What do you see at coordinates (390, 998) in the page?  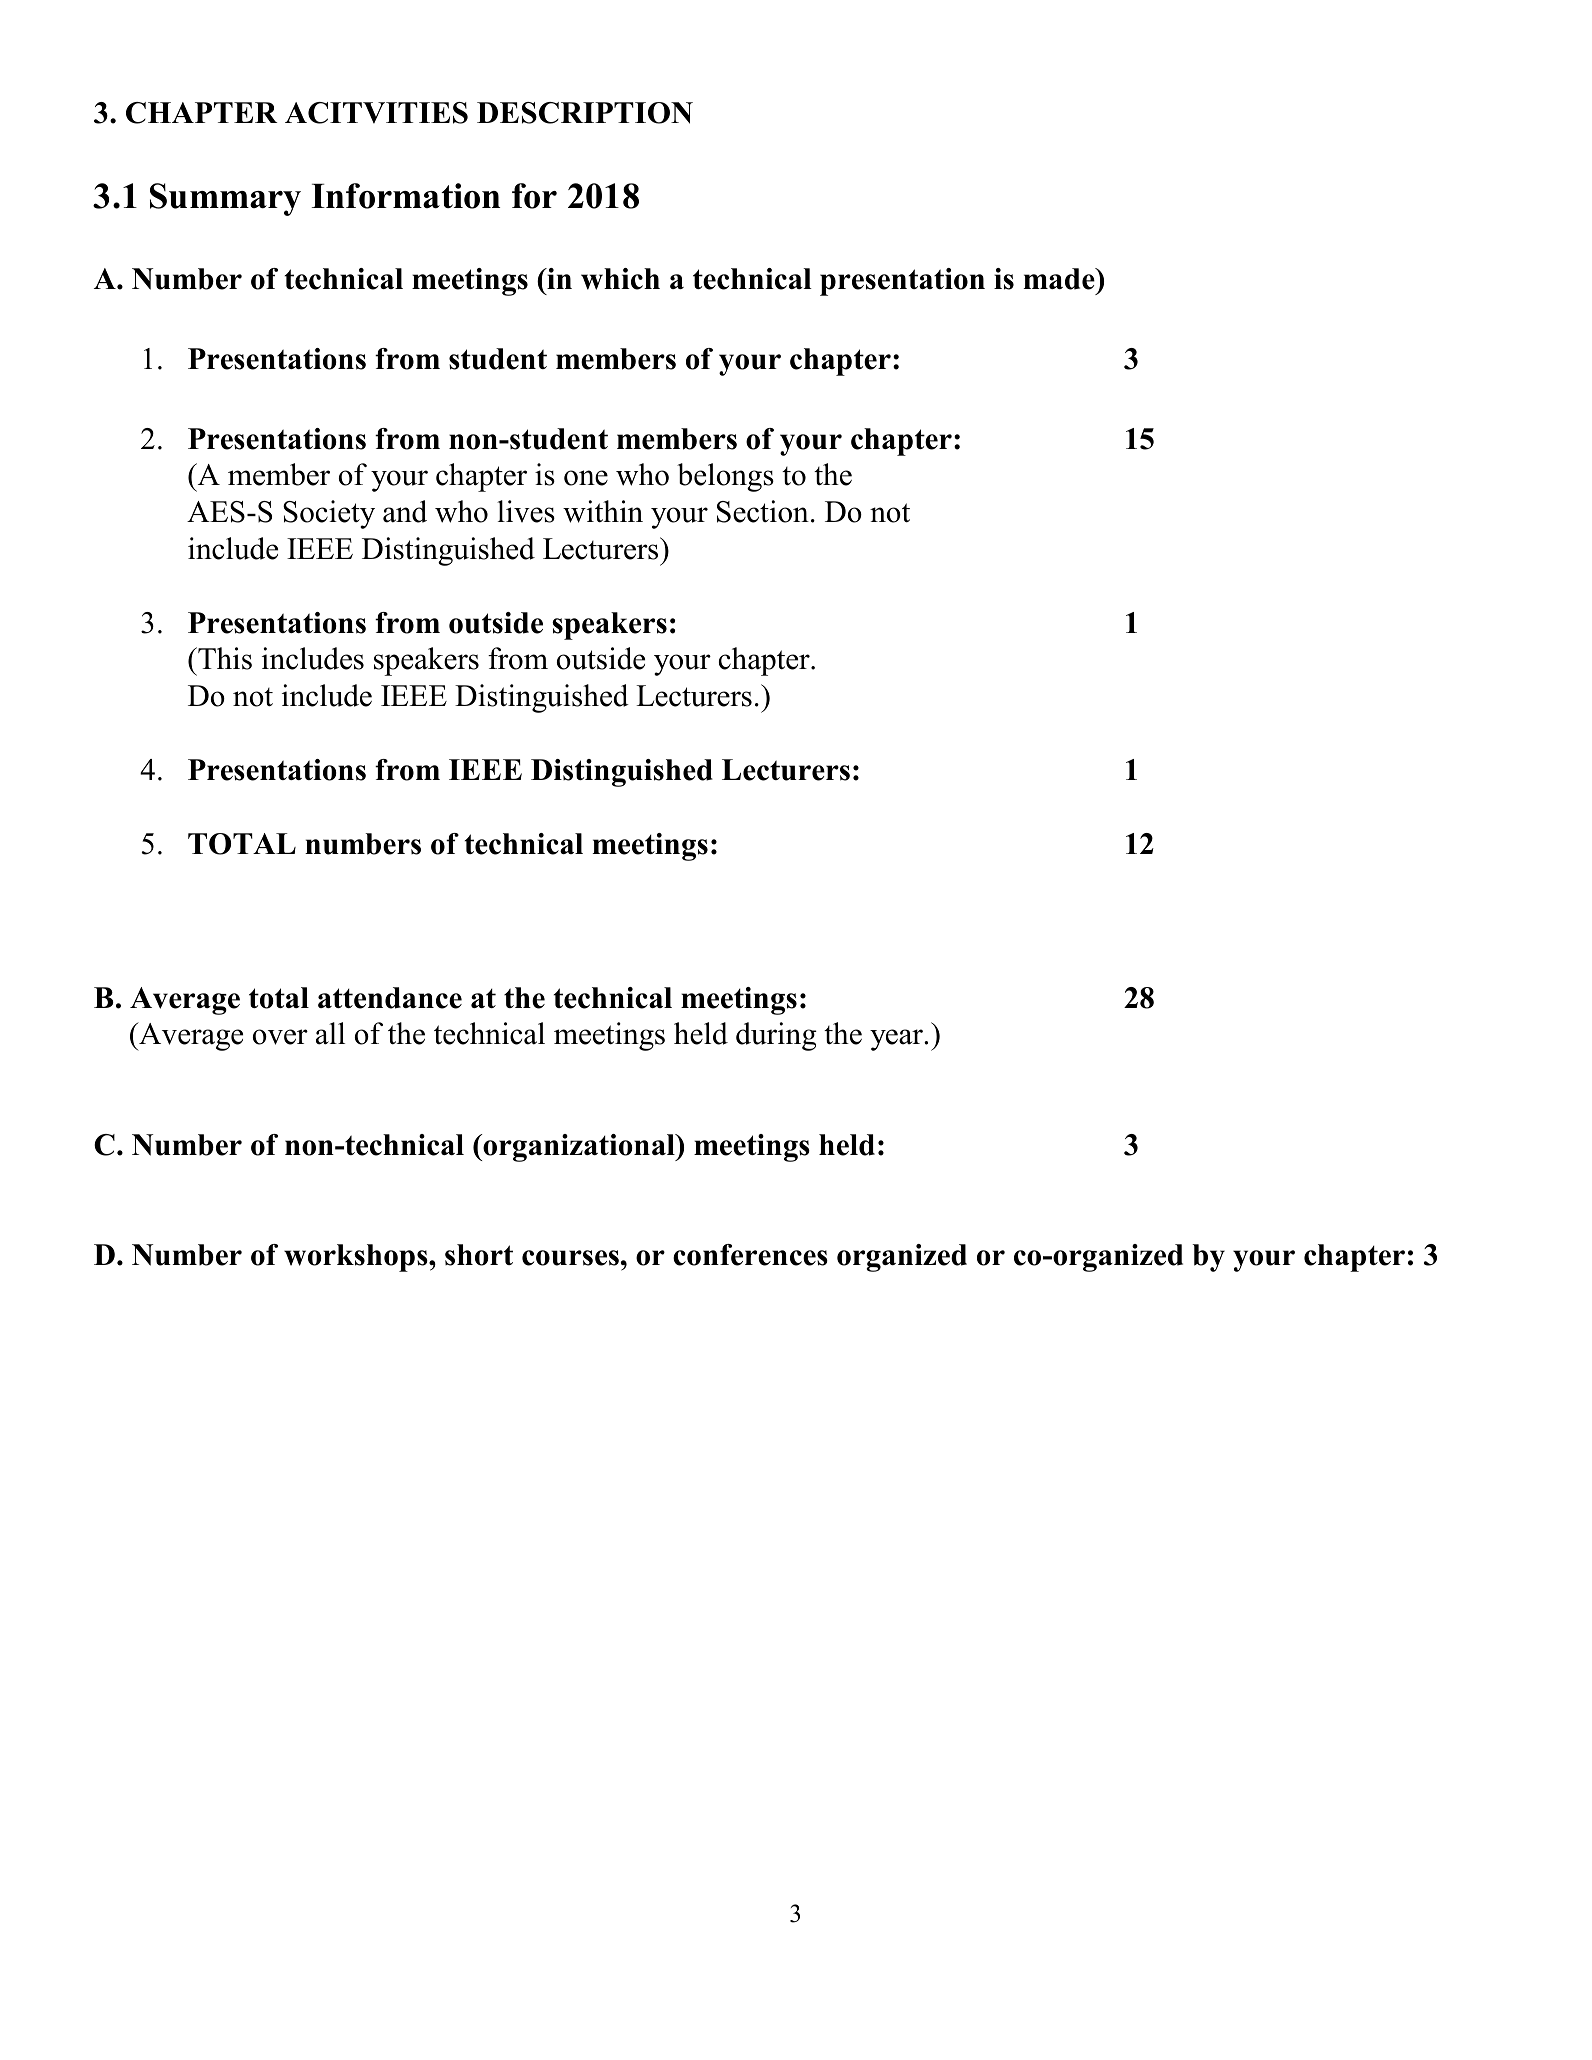 I see `attendance` at bounding box center [390, 998].
